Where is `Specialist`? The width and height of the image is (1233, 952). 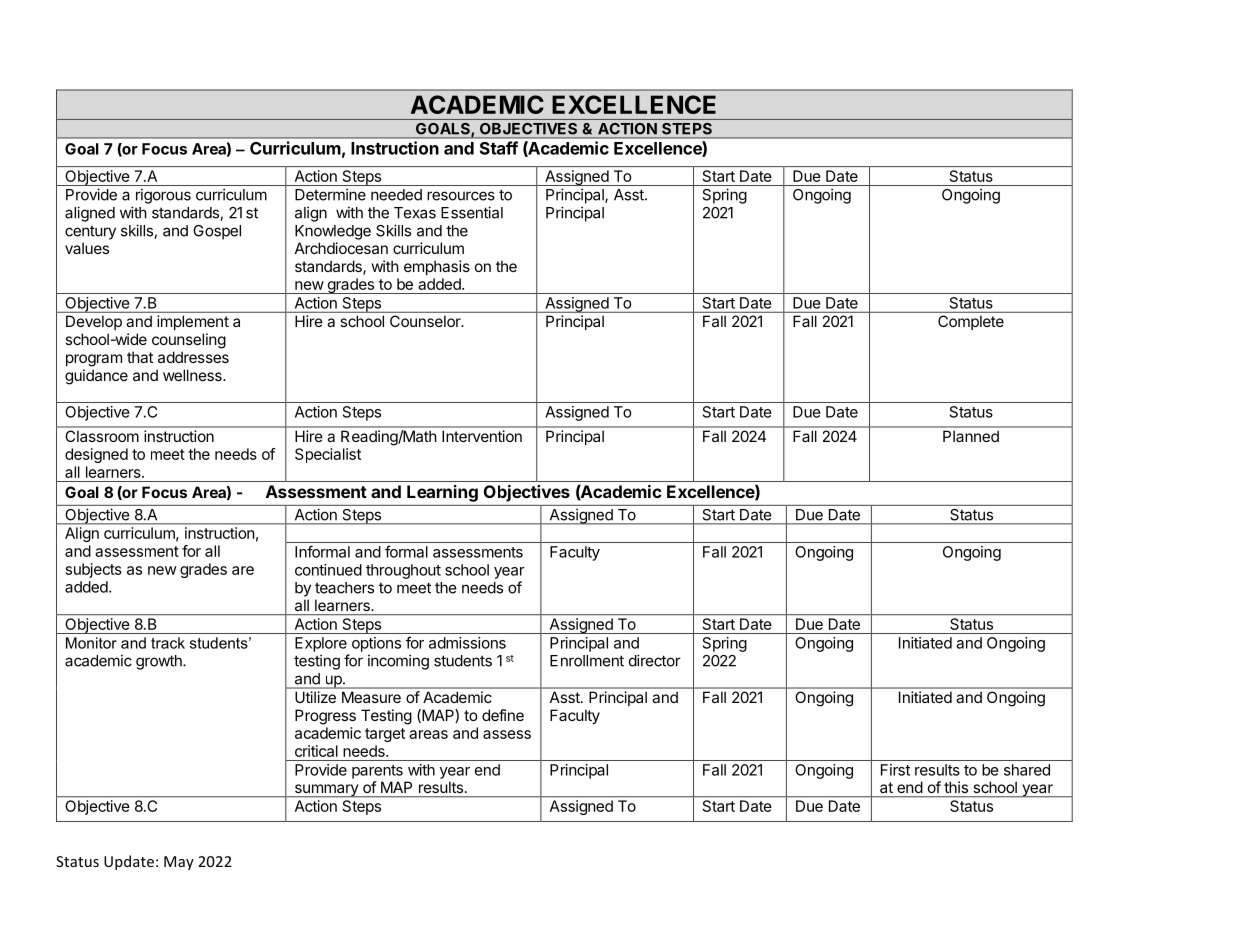 Specialist is located at coordinates (328, 455).
